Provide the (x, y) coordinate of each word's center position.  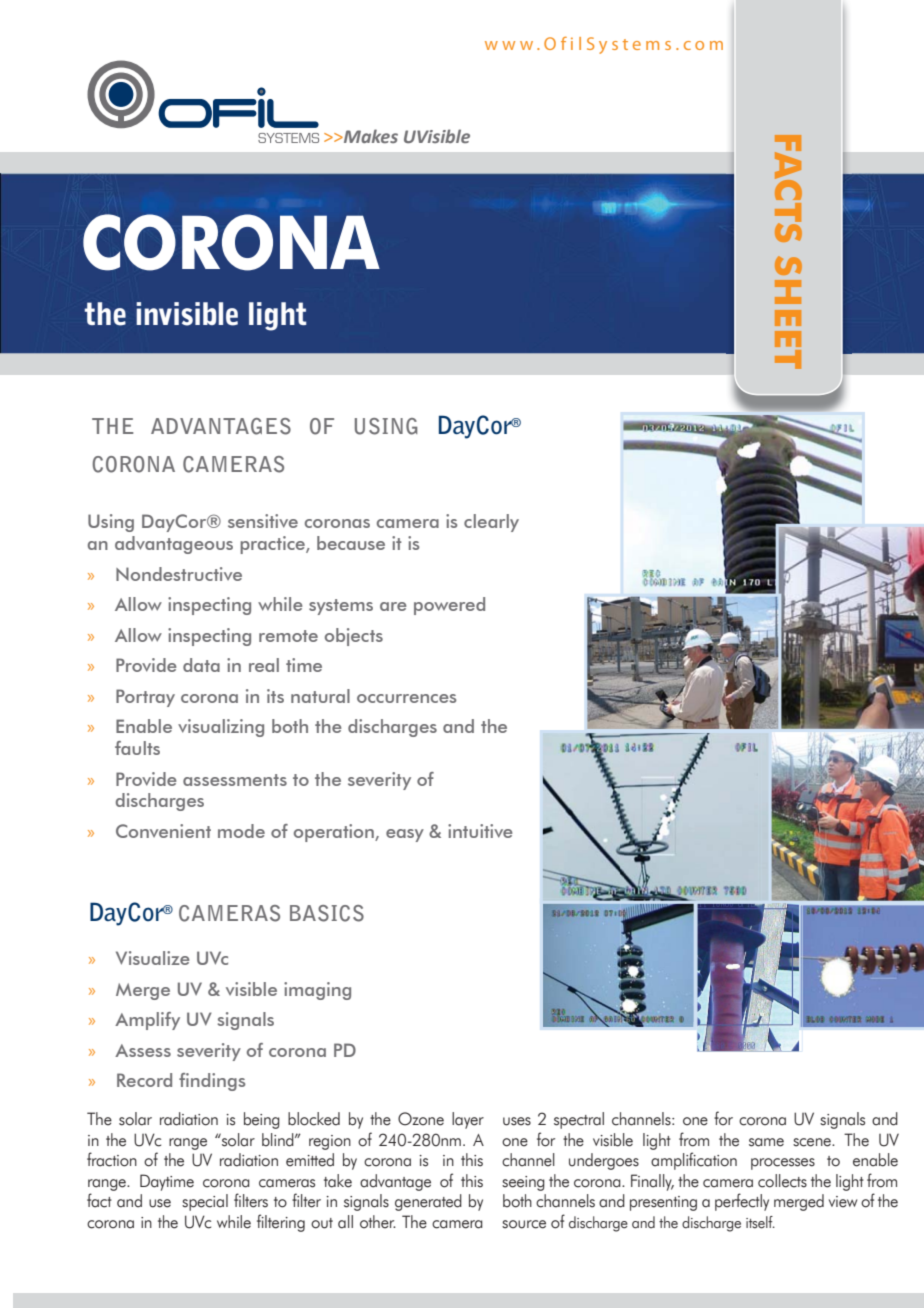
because (351, 543)
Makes (370, 136)
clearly (491, 523)
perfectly (742, 1202)
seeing (523, 1183)
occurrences (406, 698)
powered (449, 606)
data (201, 665)
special (205, 1202)
